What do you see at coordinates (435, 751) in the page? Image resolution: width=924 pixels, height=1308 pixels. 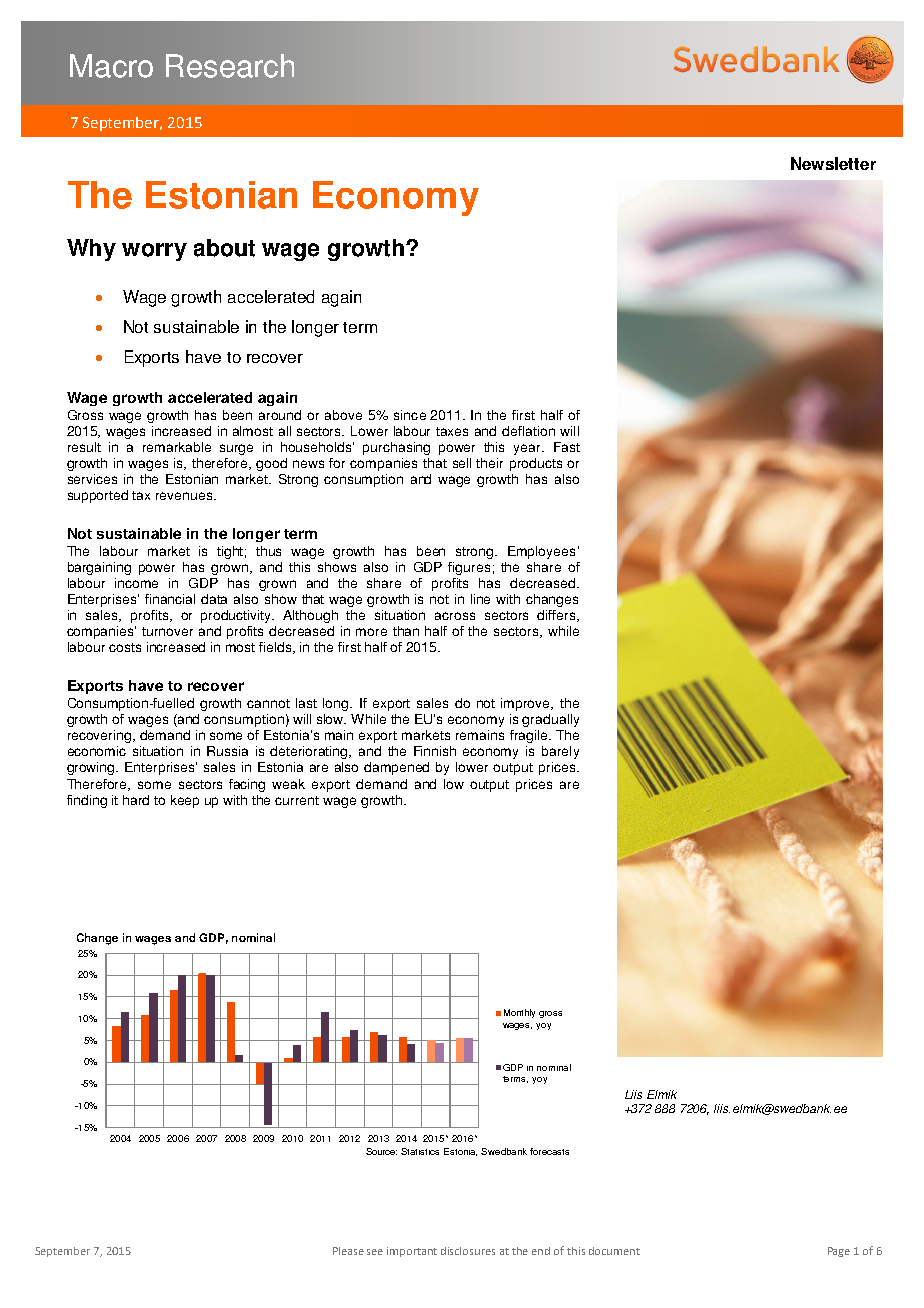 I see `Finnish` at bounding box center [435, 751].
